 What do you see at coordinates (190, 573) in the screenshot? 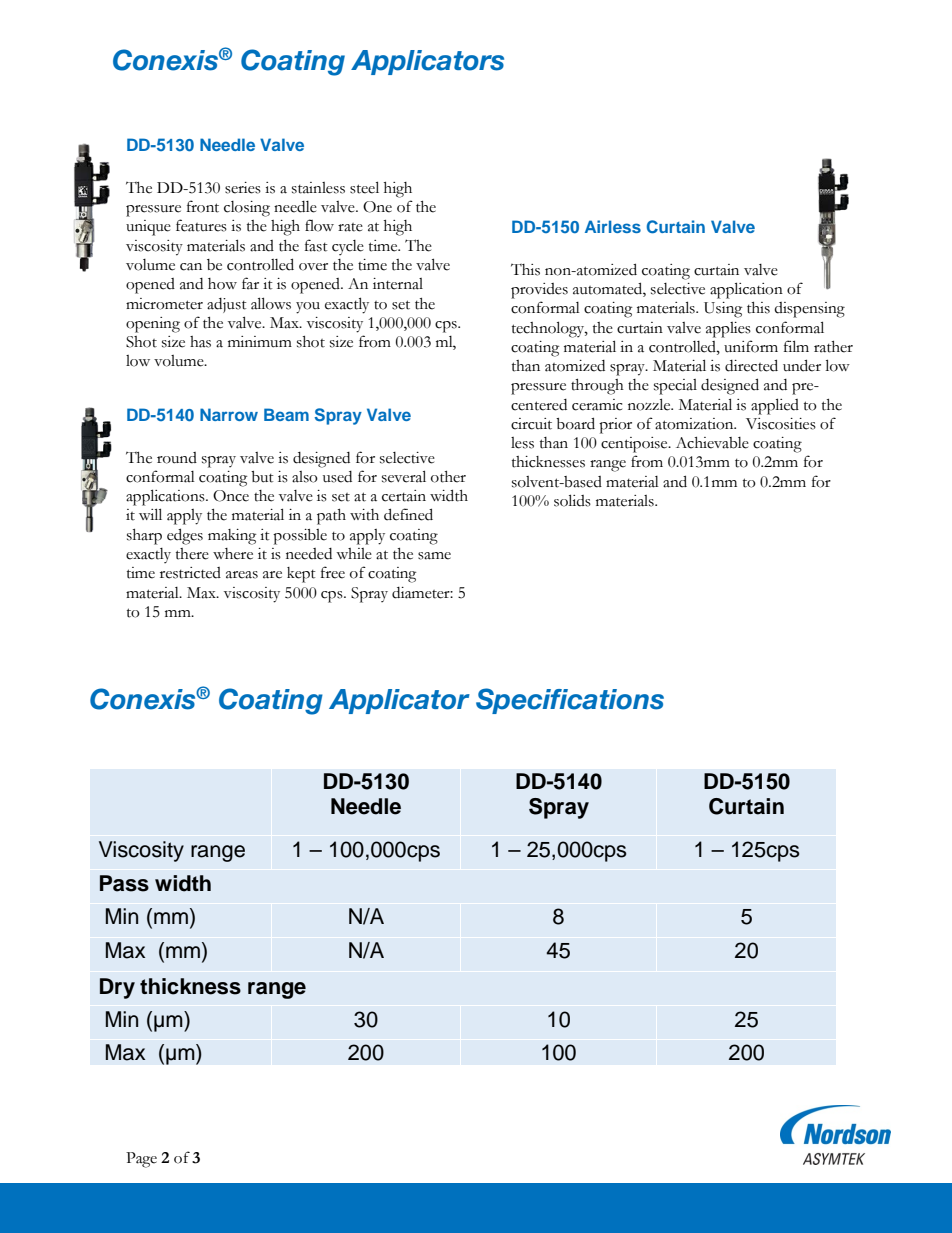
I see `restricted` at bounding box center [190, 573].
